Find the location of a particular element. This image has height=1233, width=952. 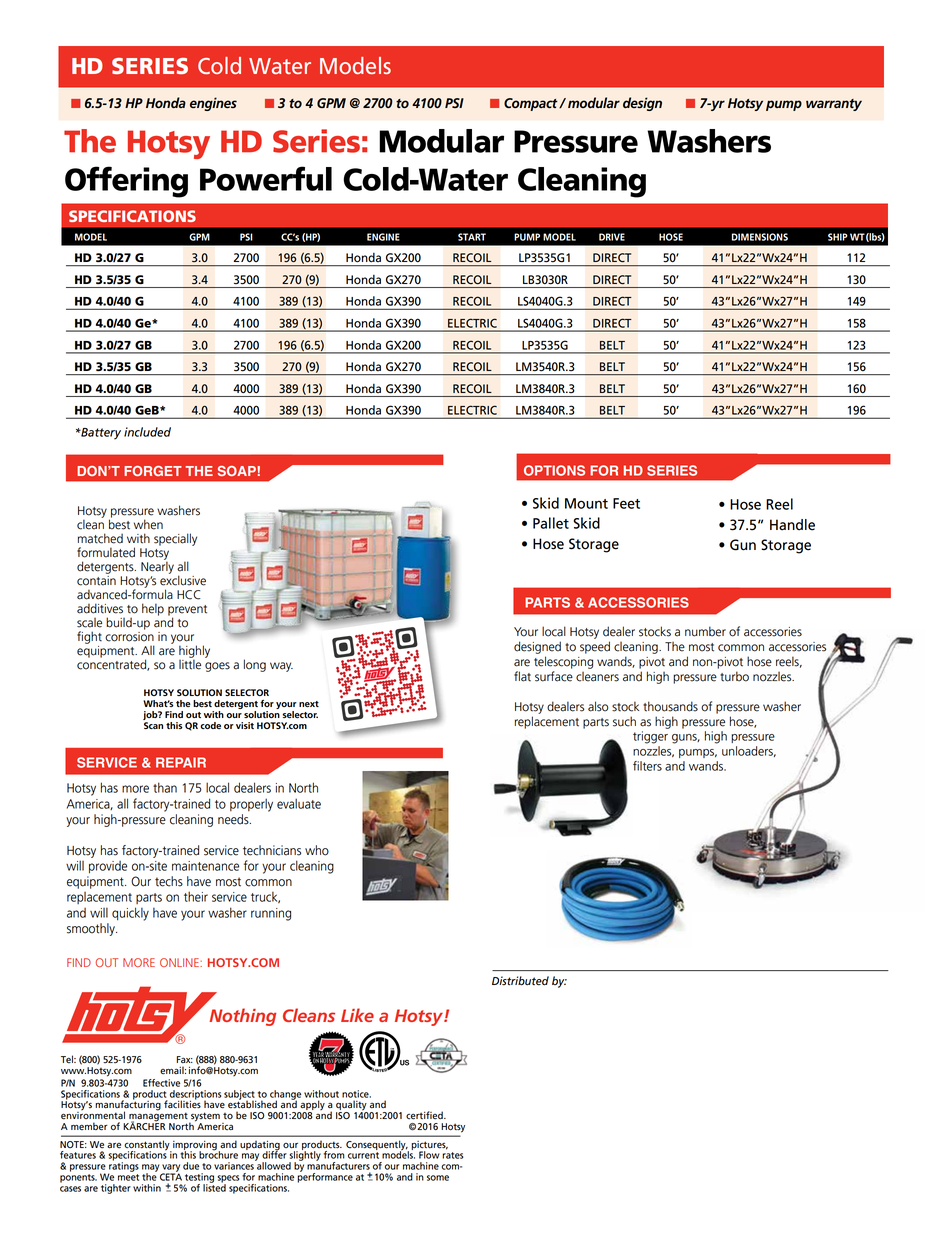

Offering is located at coordinates (126, 182).
